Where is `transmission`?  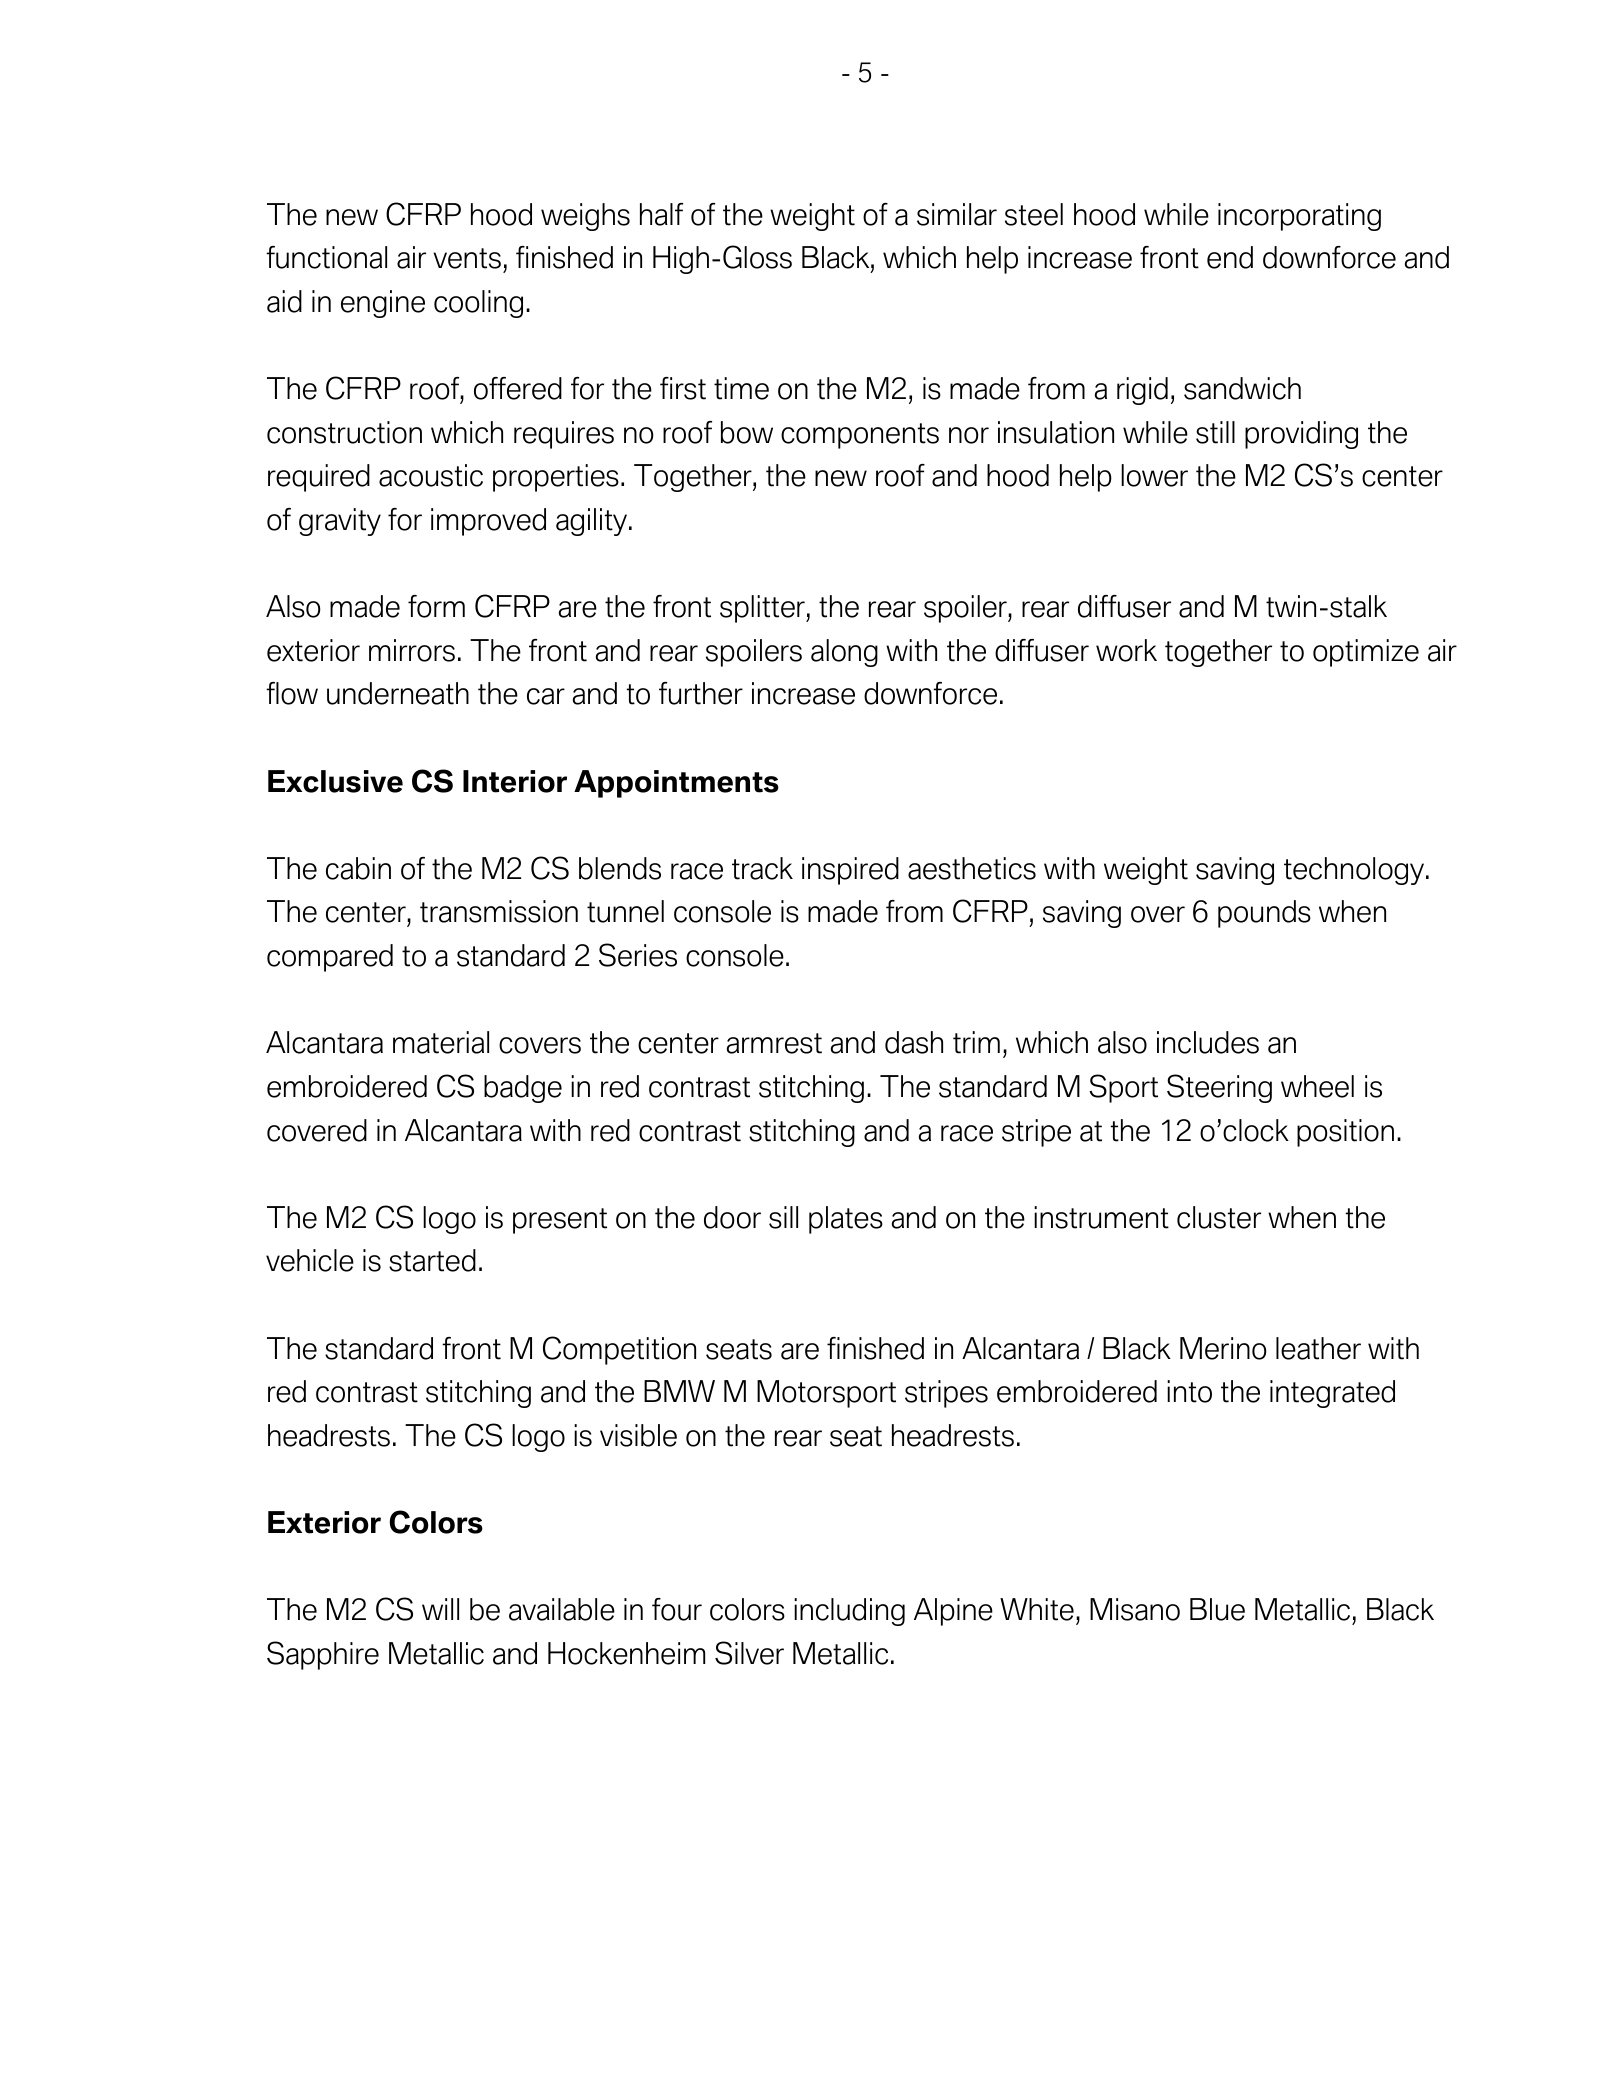
transmission is located at coordinates (499, 911).
